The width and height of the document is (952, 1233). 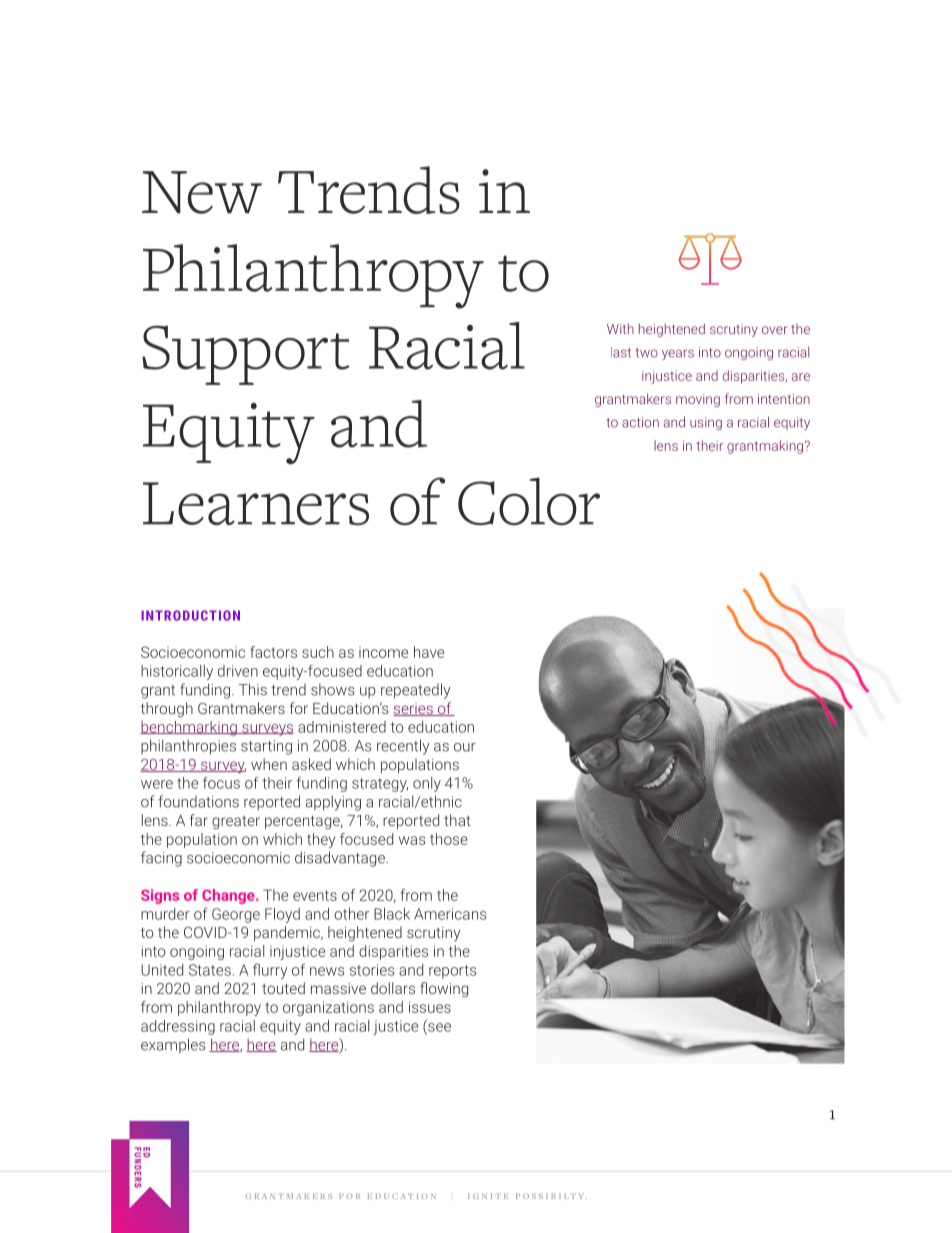 What do you see at coordinates (198, 801) in the document?
I see `foundations` at bounding box center [198, 801].
